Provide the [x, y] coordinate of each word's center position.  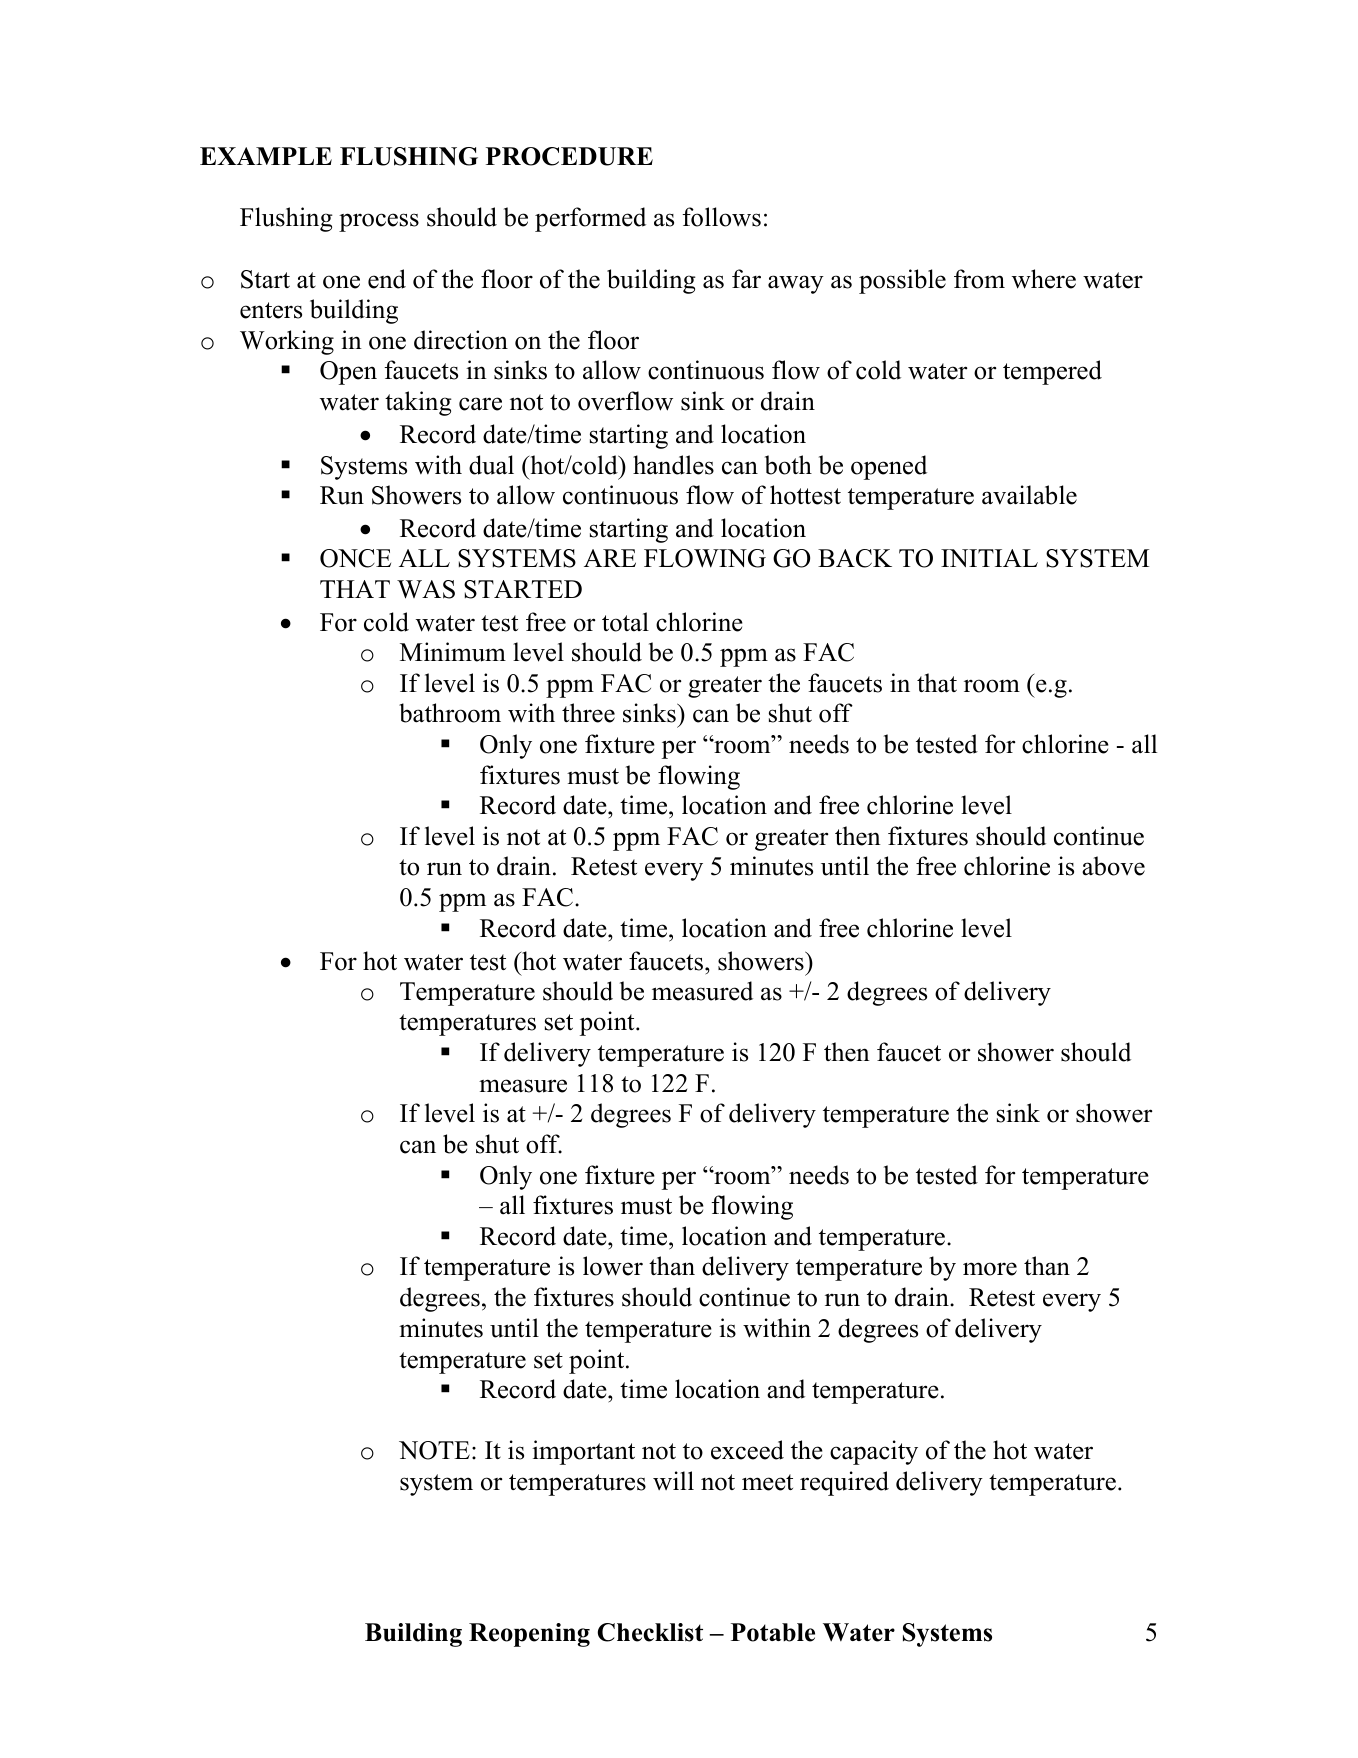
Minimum [453, 652]
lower [613, 1266]
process [379, 222]
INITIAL [989, 558]
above [1113, 866]
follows [721, 217]
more [990, 1269]
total [625, 622]
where [1044, 279]
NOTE [434, 1450]
